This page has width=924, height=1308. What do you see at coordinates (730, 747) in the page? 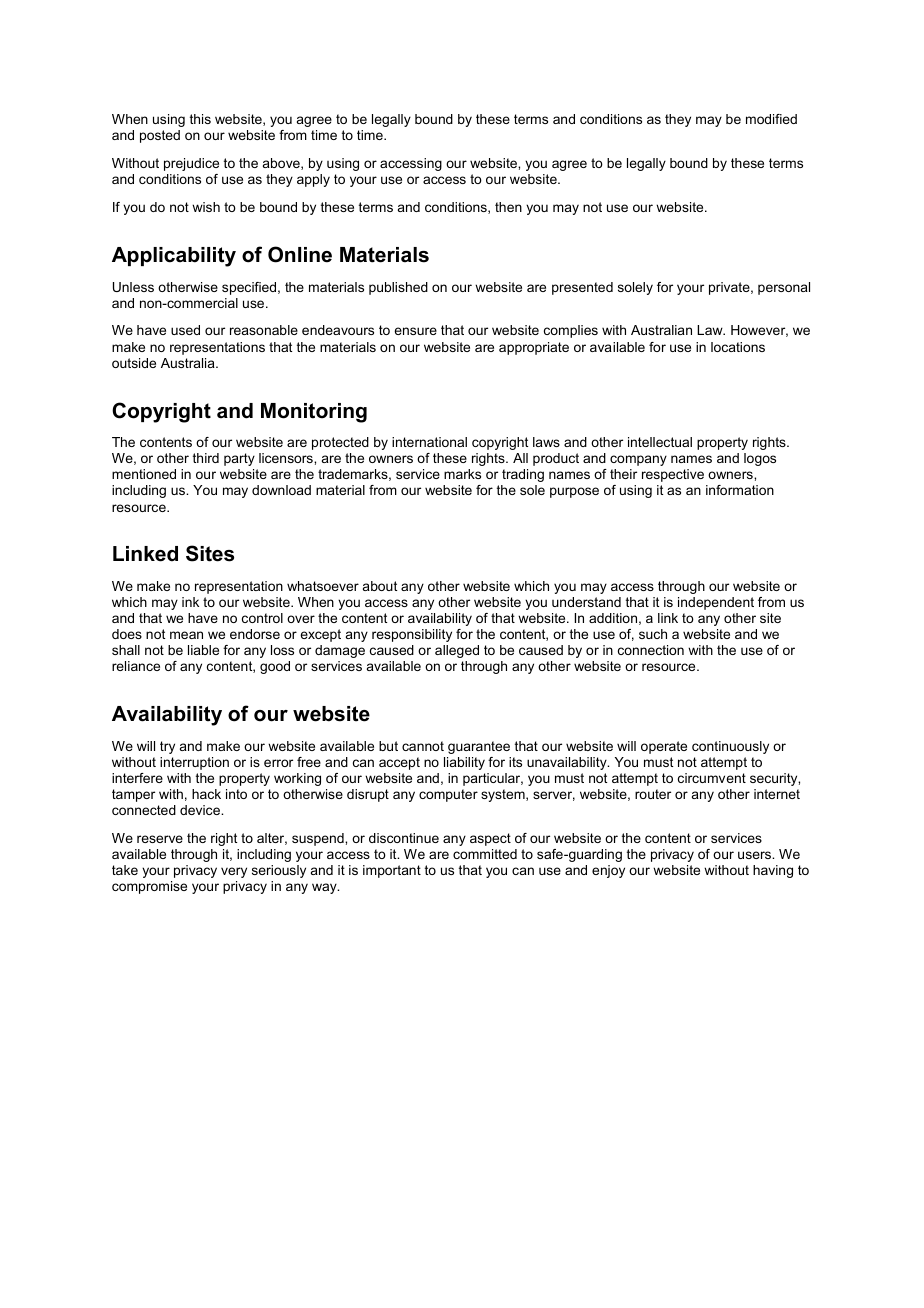
I see `continuously` at bounding box center [730, 747].
